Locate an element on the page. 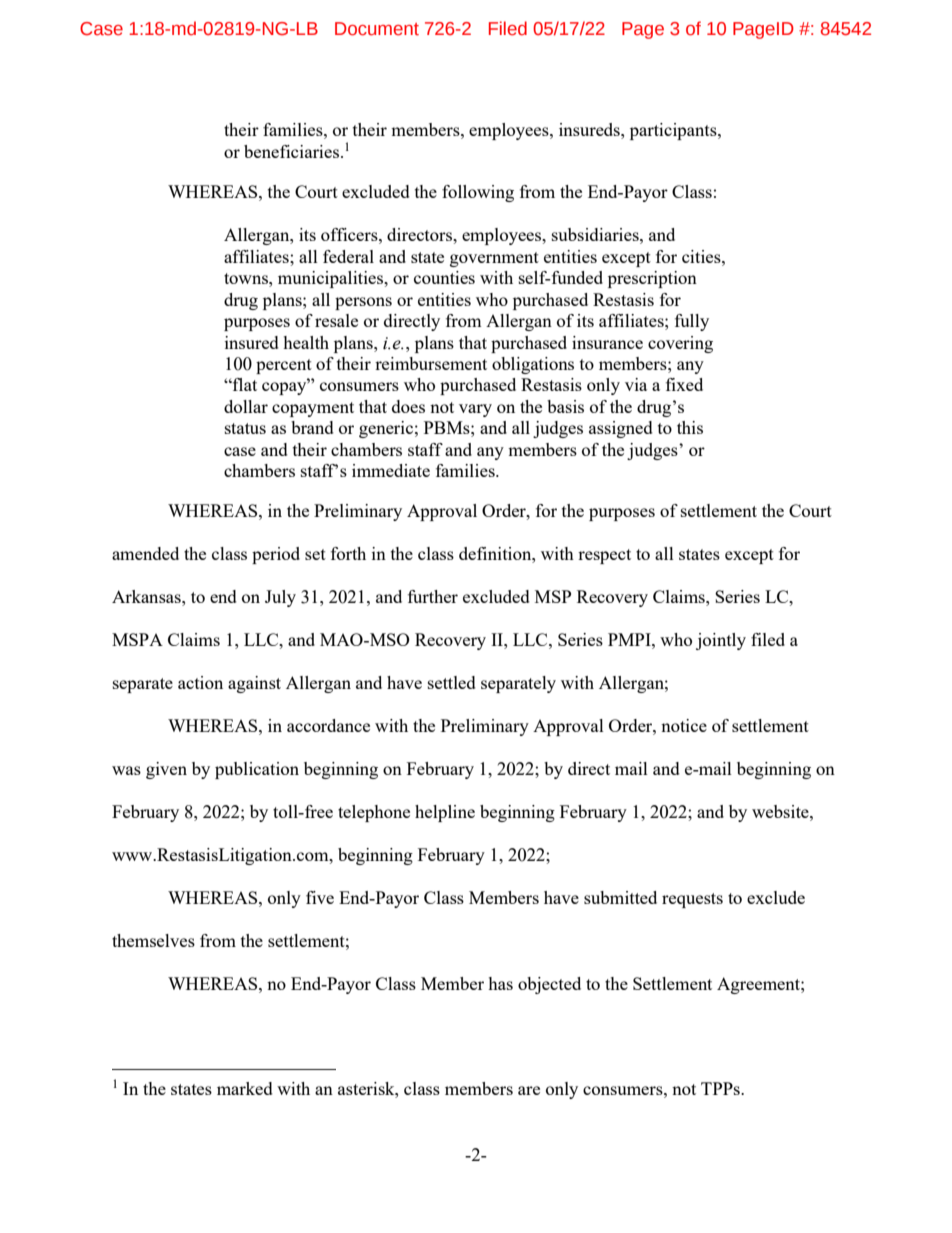  following is located at coordinates (478, 193).
